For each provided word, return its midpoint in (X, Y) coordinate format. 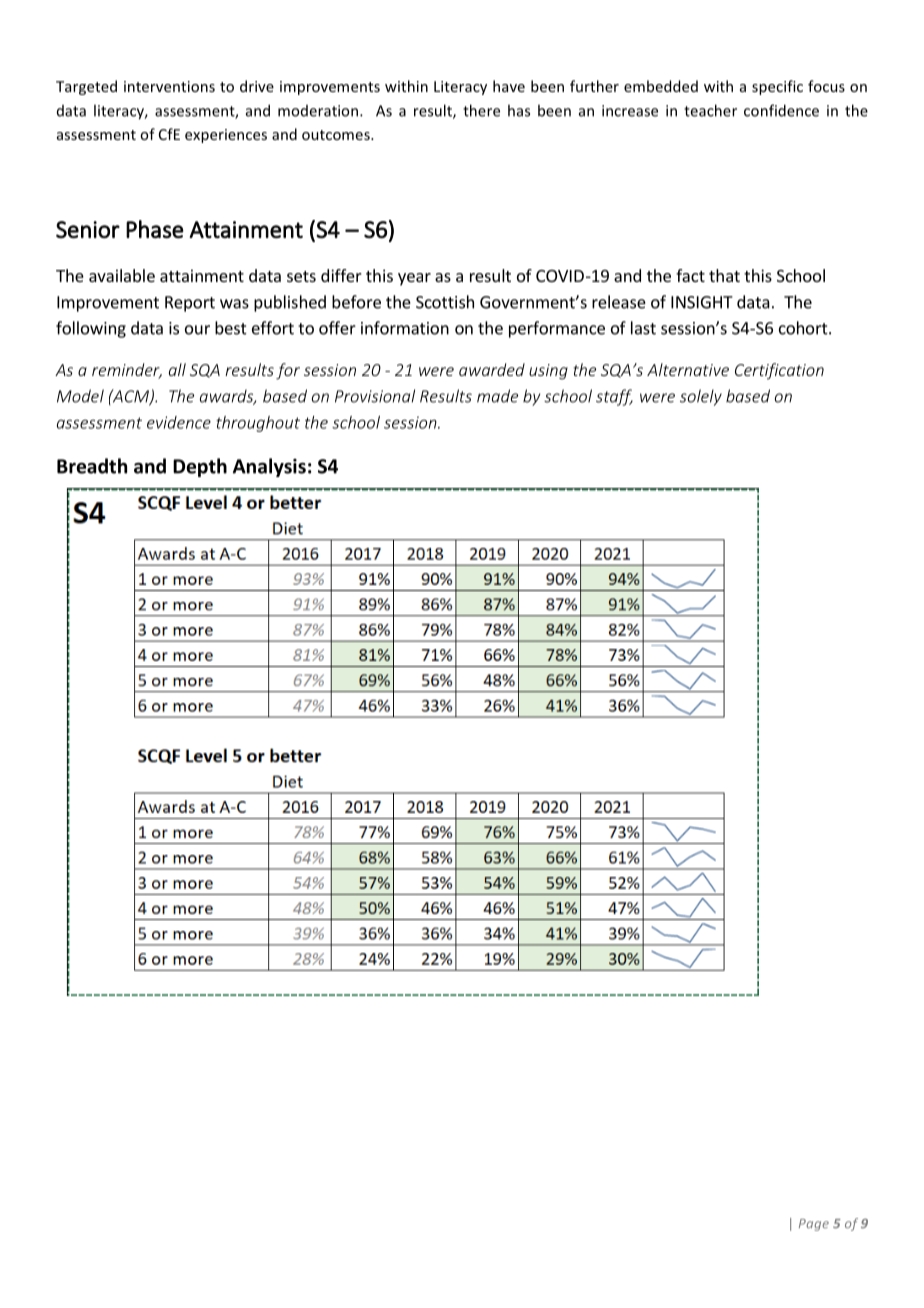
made (497, 396)
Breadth (92, 466)
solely (701, 397)
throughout (258, 424)
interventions (169, 86)
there (481, 110)
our (197, 330)
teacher (710, 110)
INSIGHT (702, 302)
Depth (200, 467)
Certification (779, 371)
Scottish (445, 302)
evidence (179, 422)
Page (814, 1225)
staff (614, 397)
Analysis (269, 467)
